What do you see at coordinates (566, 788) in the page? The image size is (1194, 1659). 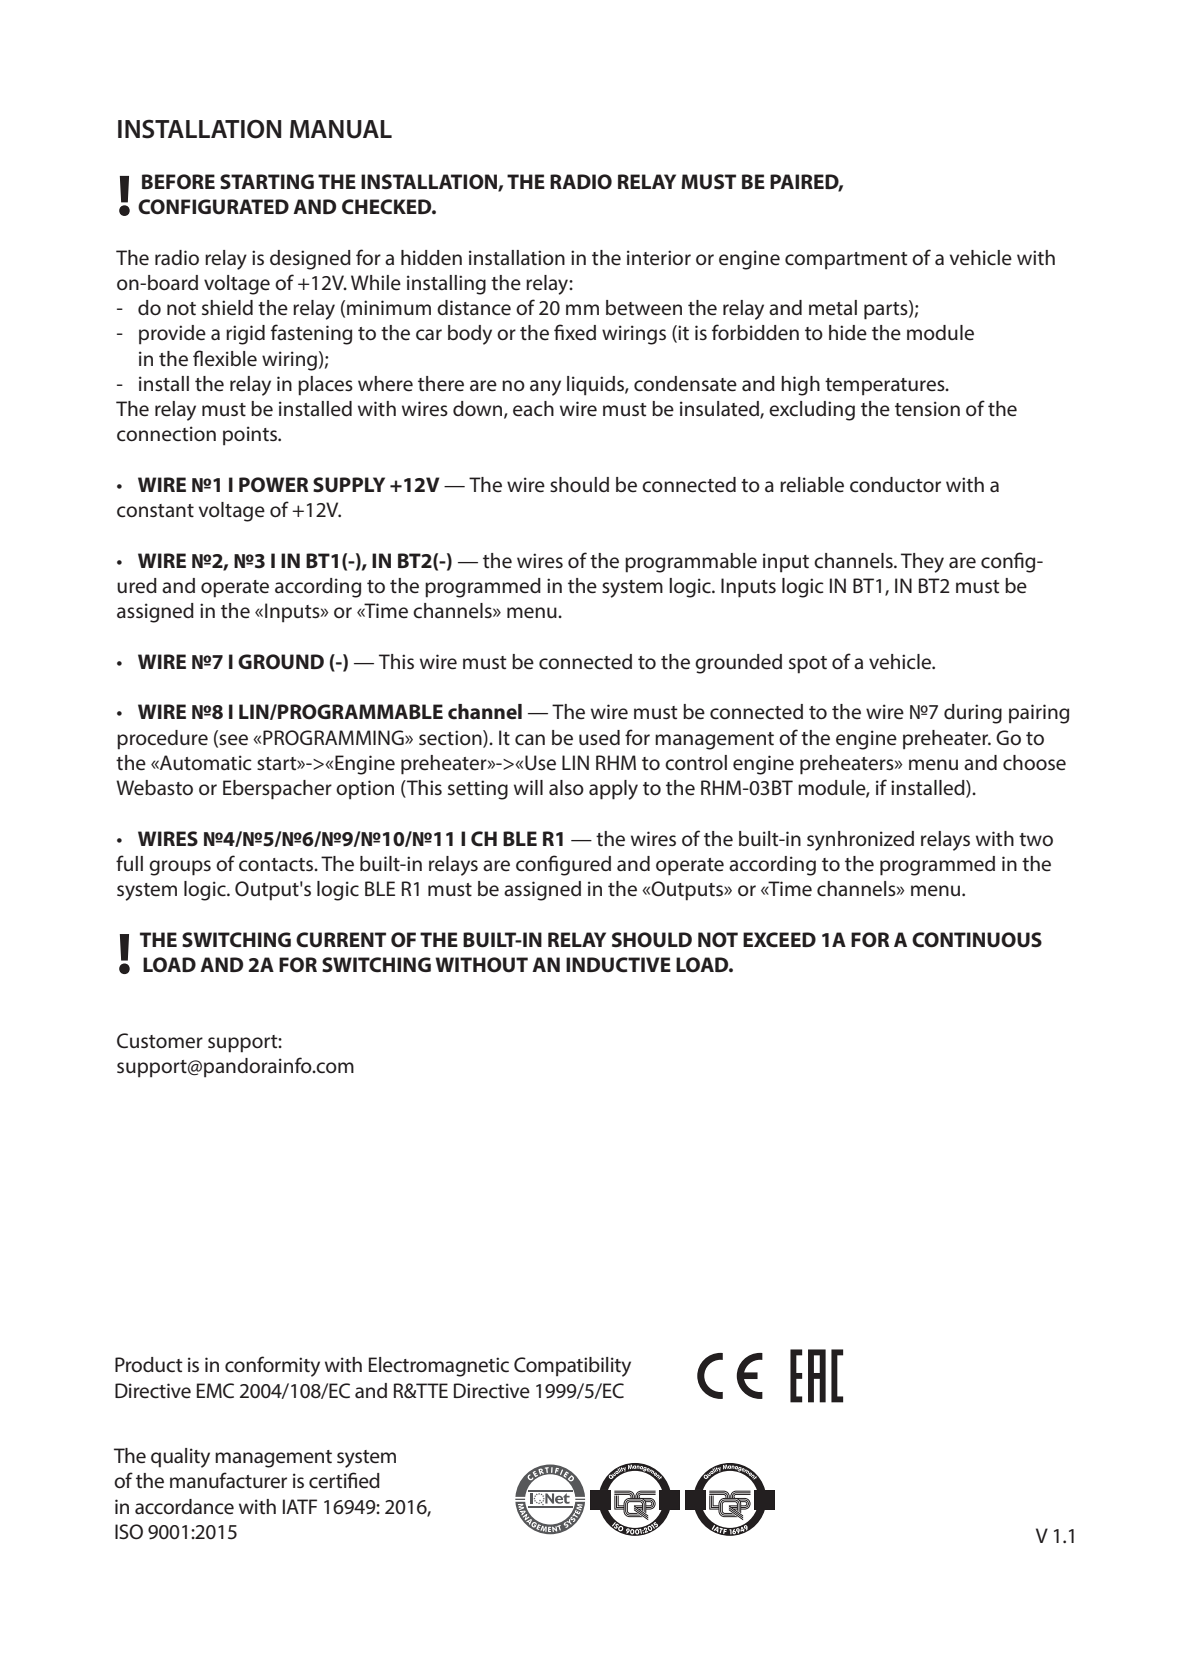 I see `also` at bounding box center [566, 788].
